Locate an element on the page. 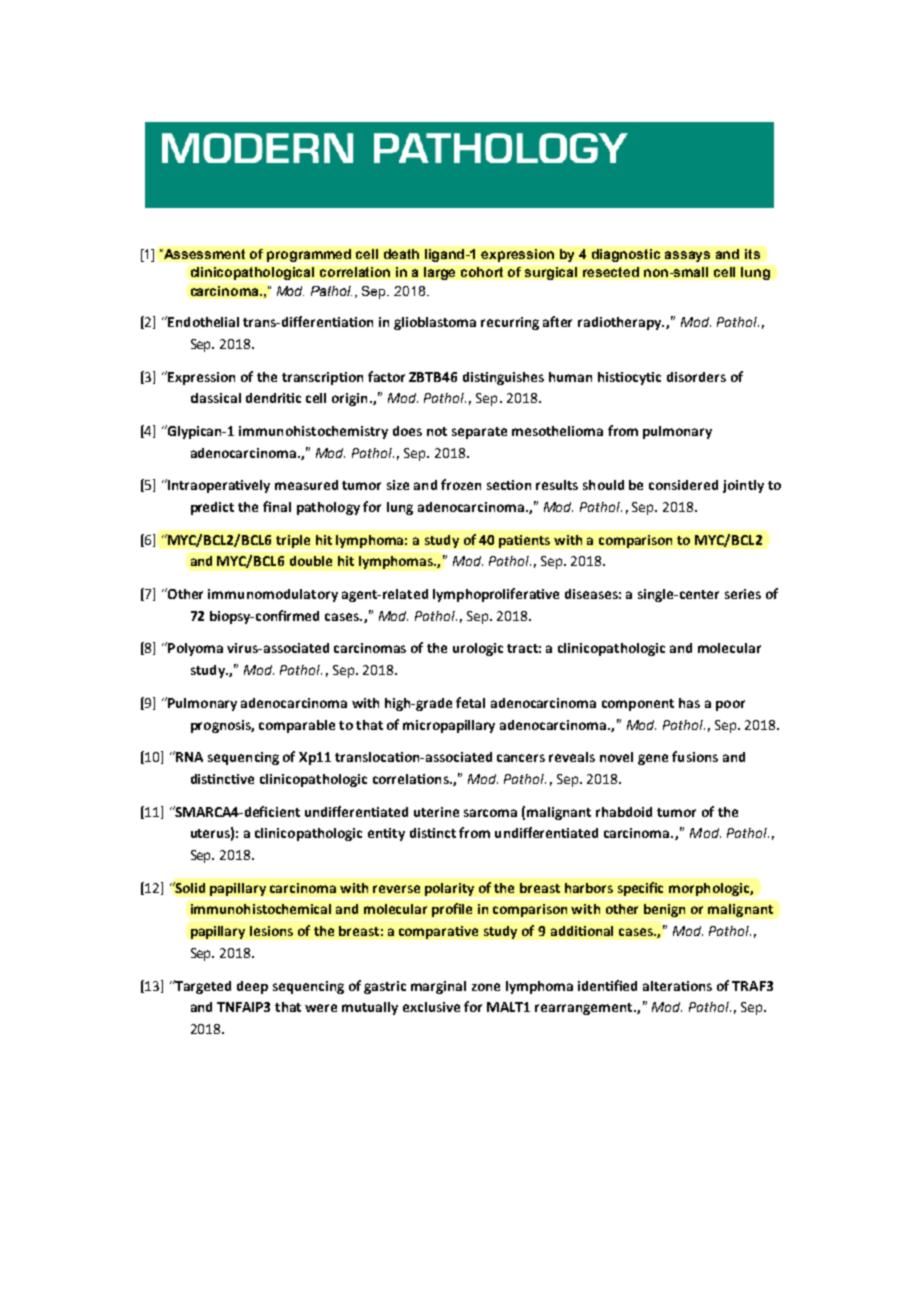 Image resolution: width=924 pixels, height=1308 pixels. immunomodulatory is located at coordinates (273, 595).
